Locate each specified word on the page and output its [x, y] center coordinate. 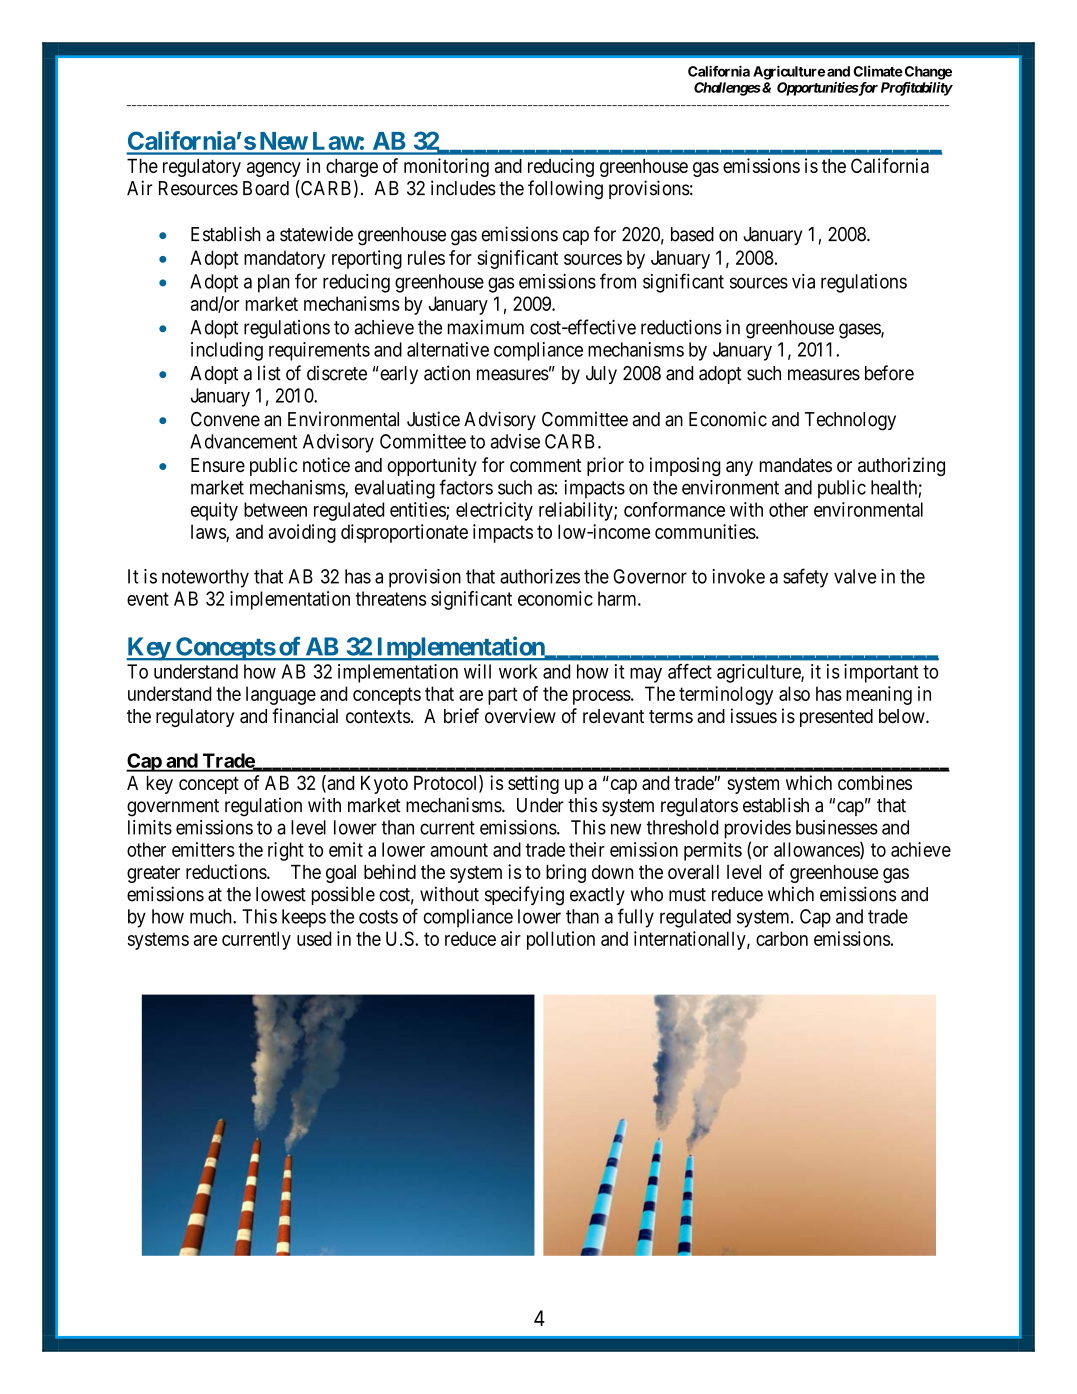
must [687, 895]
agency [274, 169]
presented [836, 718]
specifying [524, 896]
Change [927, 73]
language [281, 695]
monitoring [446, 167]
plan [274, 283]
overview [520, 716]
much [212, 916]
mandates [796, 465]
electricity [494, 511]
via [803, 281]
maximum [486, 327]
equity [214, 511]
